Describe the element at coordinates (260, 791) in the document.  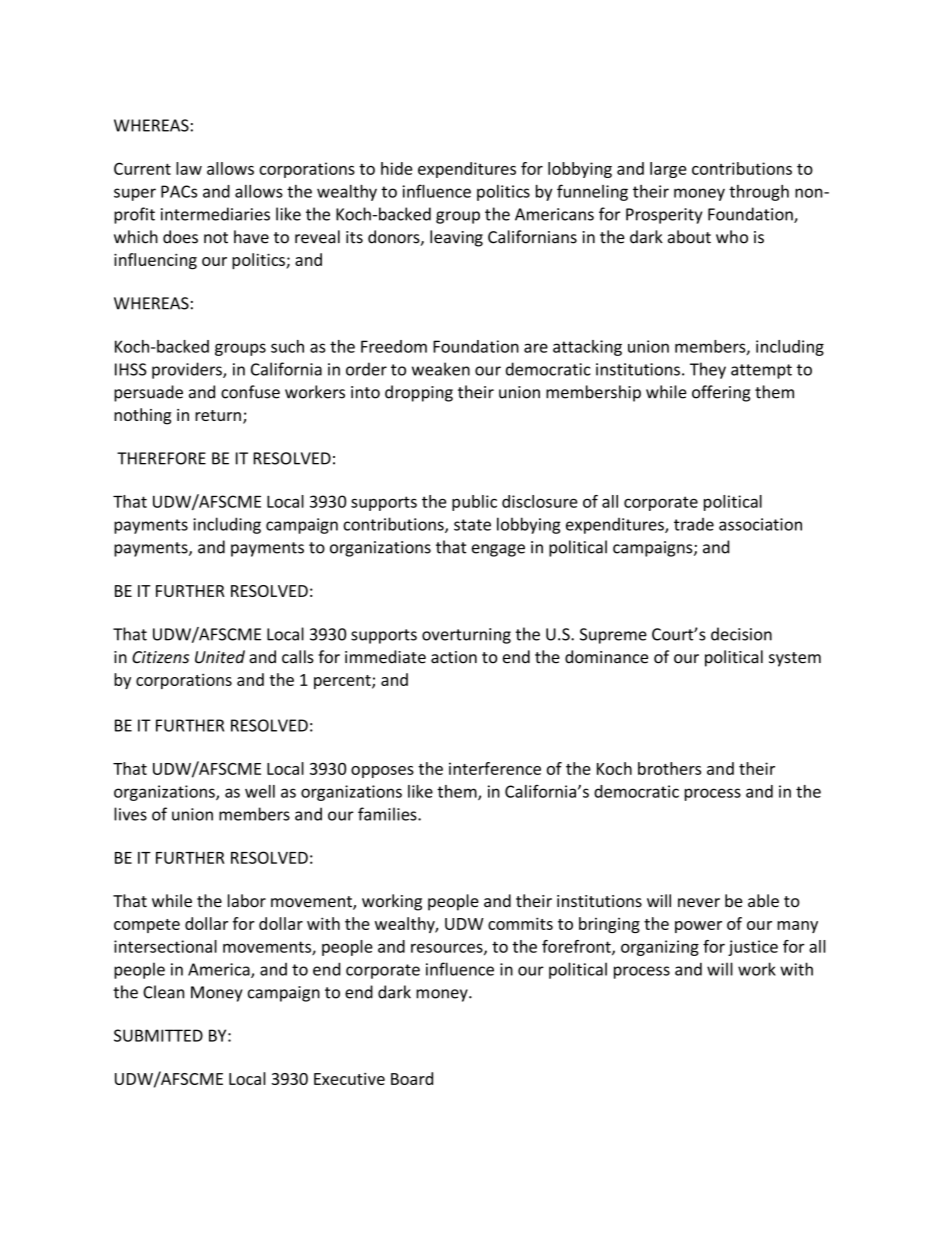
I see `well` at that location.
